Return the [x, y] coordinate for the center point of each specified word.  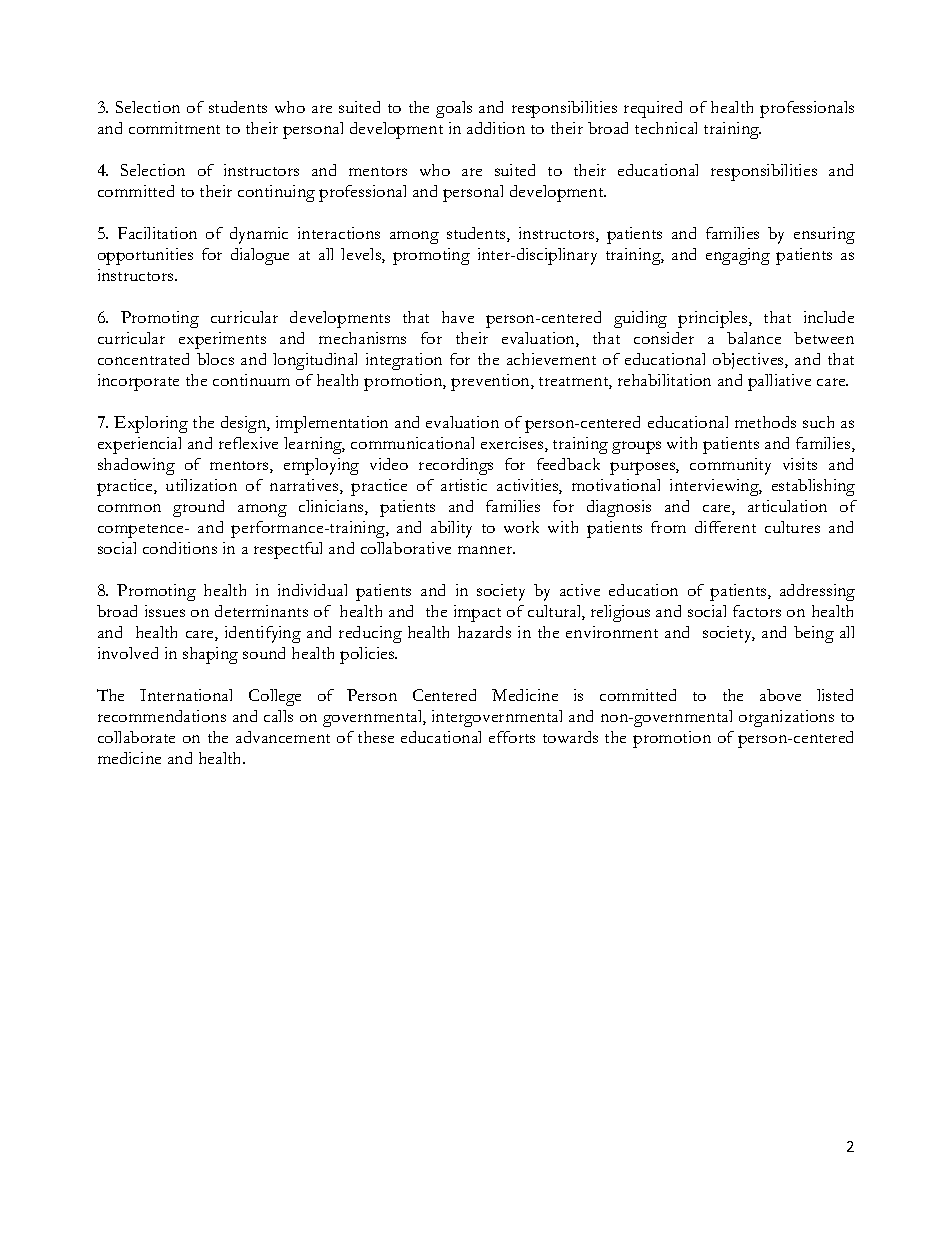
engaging [738, 256]
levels [362, 255]
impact [477, 613]
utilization [201, 485]
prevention [491, 382]
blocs [215, 359]
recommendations [162, 716]
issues [165, 611]
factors [757, 611]
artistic [464, 485]
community [730, 466]
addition [496, 128]
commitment [174, 128]
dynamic [259, 235]
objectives [749, 361]
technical [666, 128]
